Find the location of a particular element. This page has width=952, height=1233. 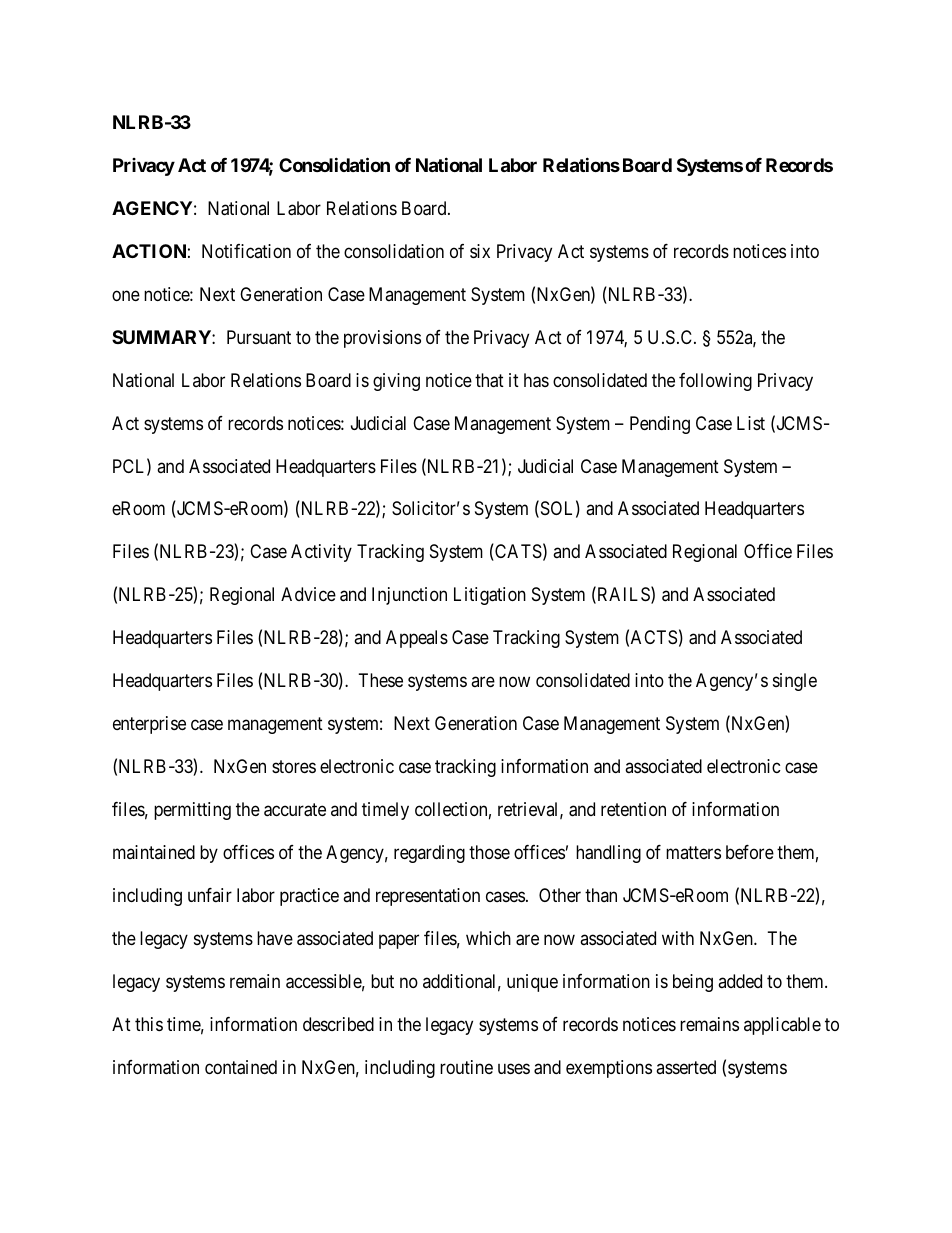

routine is located at coordinates (466, 1067).
